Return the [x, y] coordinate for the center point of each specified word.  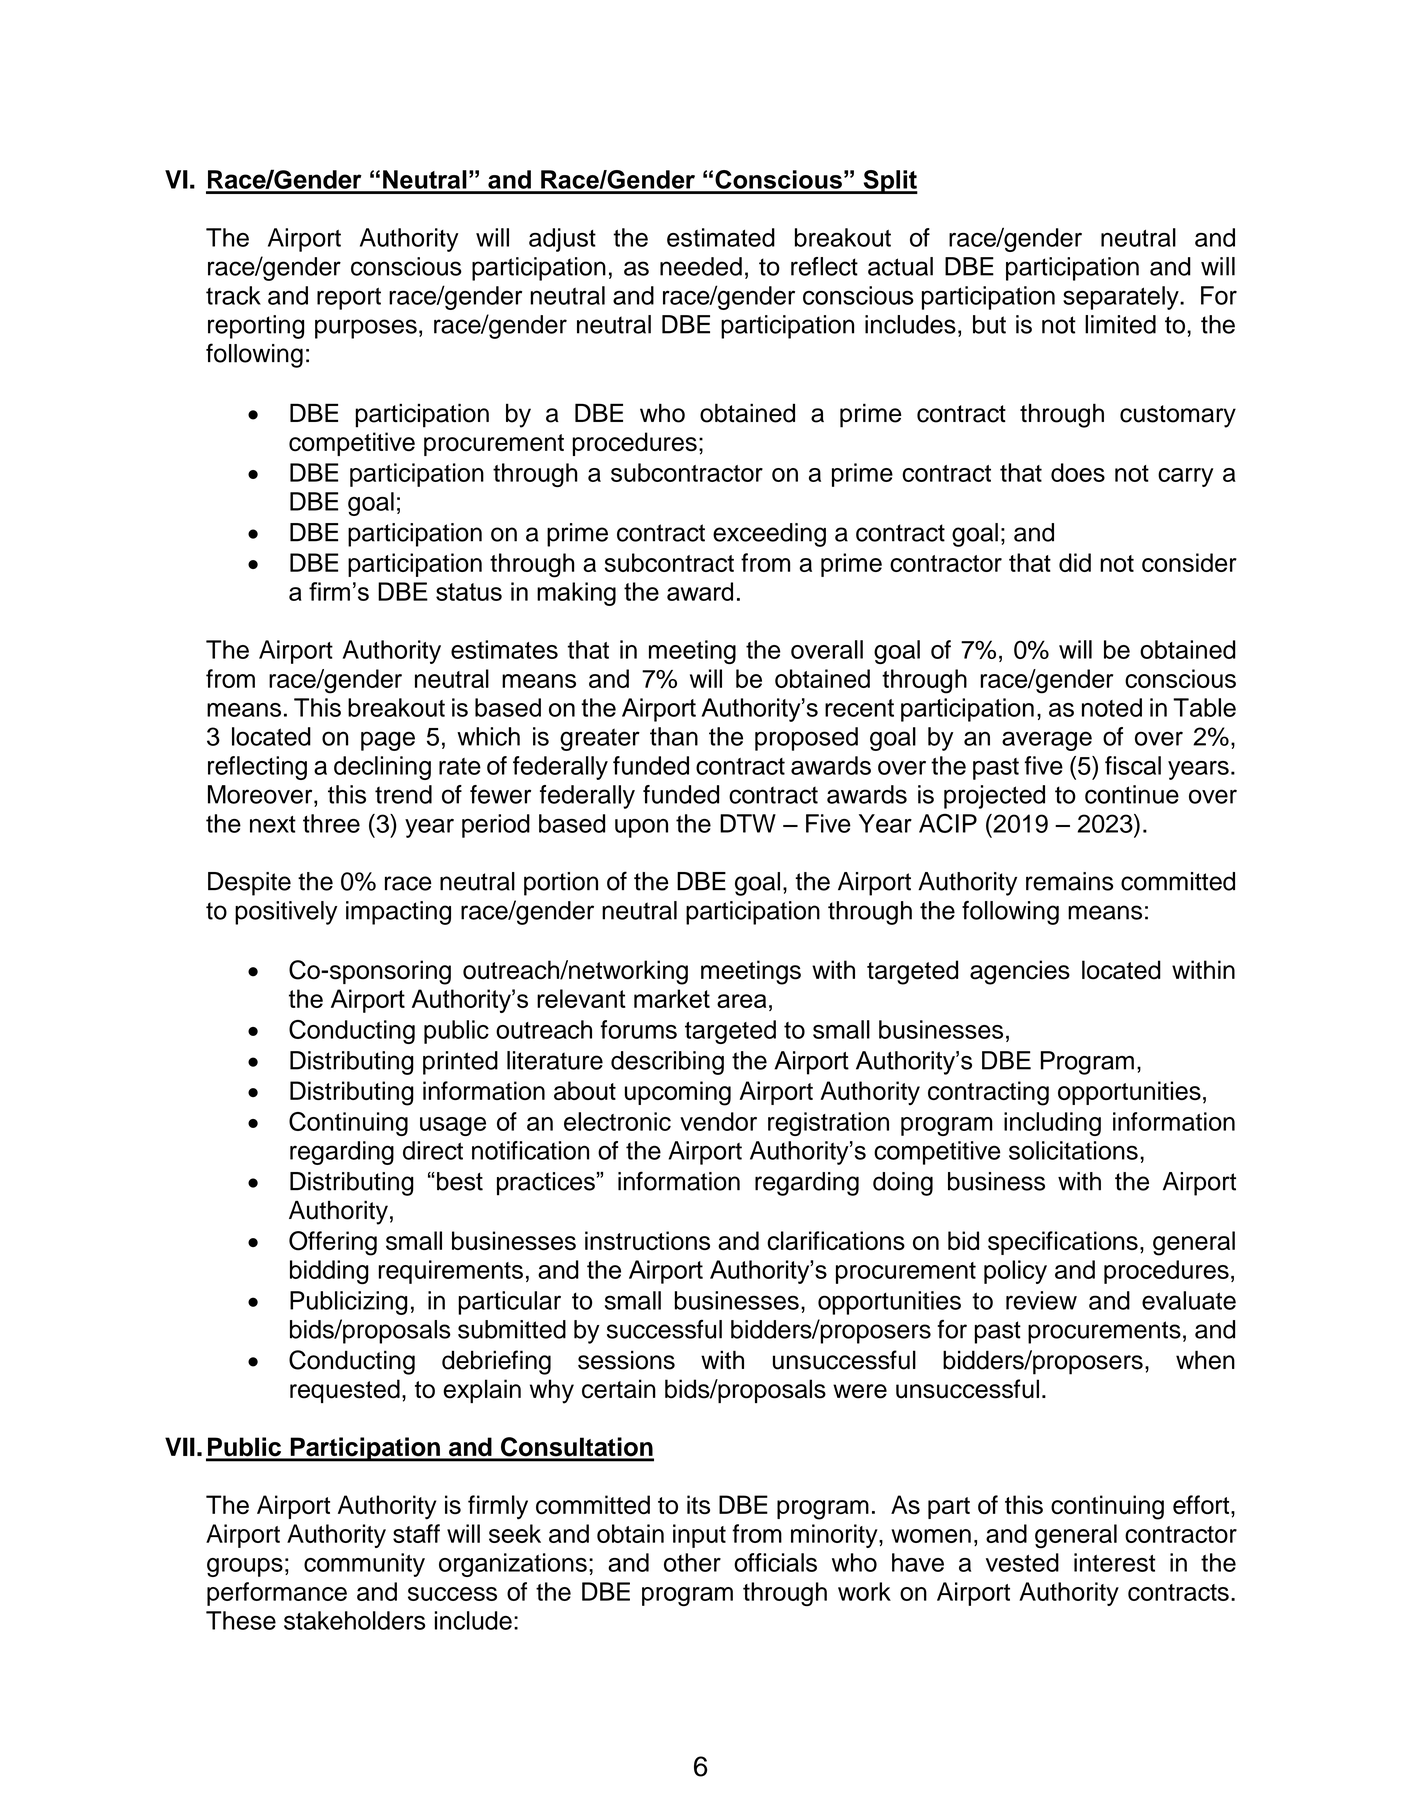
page [388, 741]
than [674, 736]
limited [1120, 324]
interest [1115, 1562]
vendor [718, 1121]
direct [433, 1150]
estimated [721, 237]
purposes [366, 329]
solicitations [1073, 1150]
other [692, 1562]
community [364, 1565]
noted [1112, 707]
